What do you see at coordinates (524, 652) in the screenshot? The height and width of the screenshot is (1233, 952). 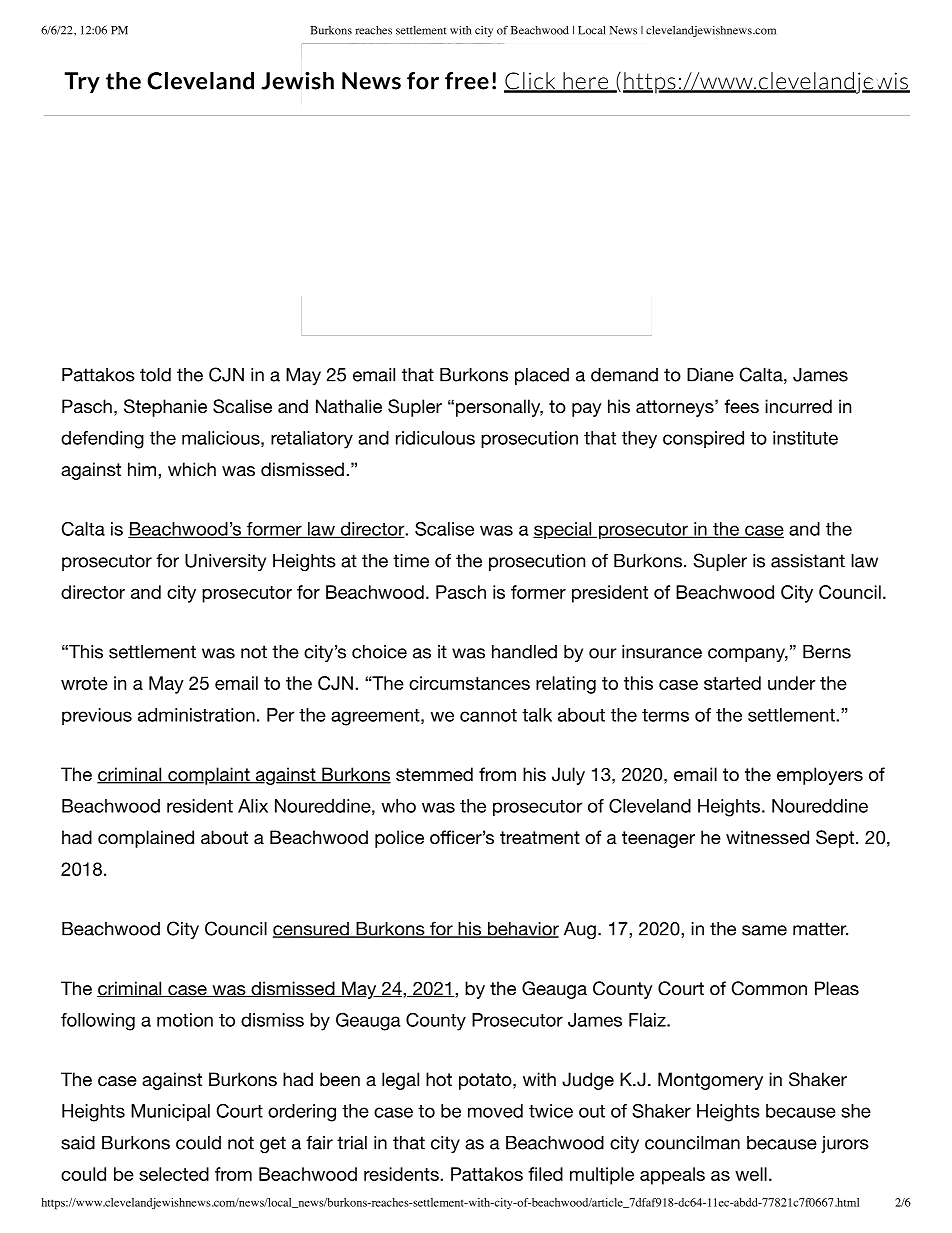 I see `handled` at bounding box center [524, 652].
